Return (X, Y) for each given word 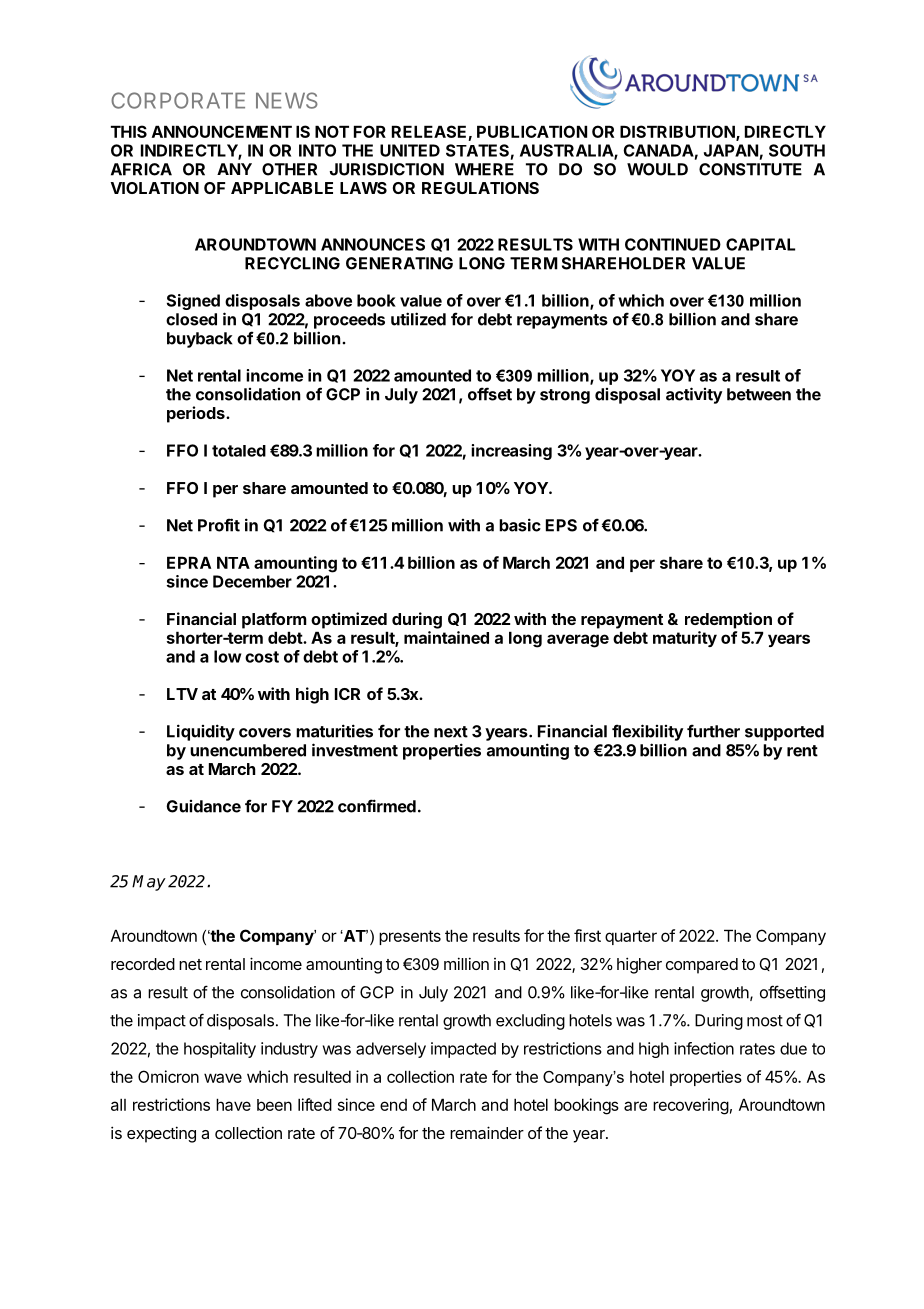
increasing (511, 452)
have (233, 1104)
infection (704, 1048)
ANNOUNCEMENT (222, 131)
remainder (487, 1132)
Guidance (203, 806)
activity (694, 395)
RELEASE (429, 131)
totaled (239, 451)
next (451, 732)
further (713, 731)
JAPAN (731, 150)
